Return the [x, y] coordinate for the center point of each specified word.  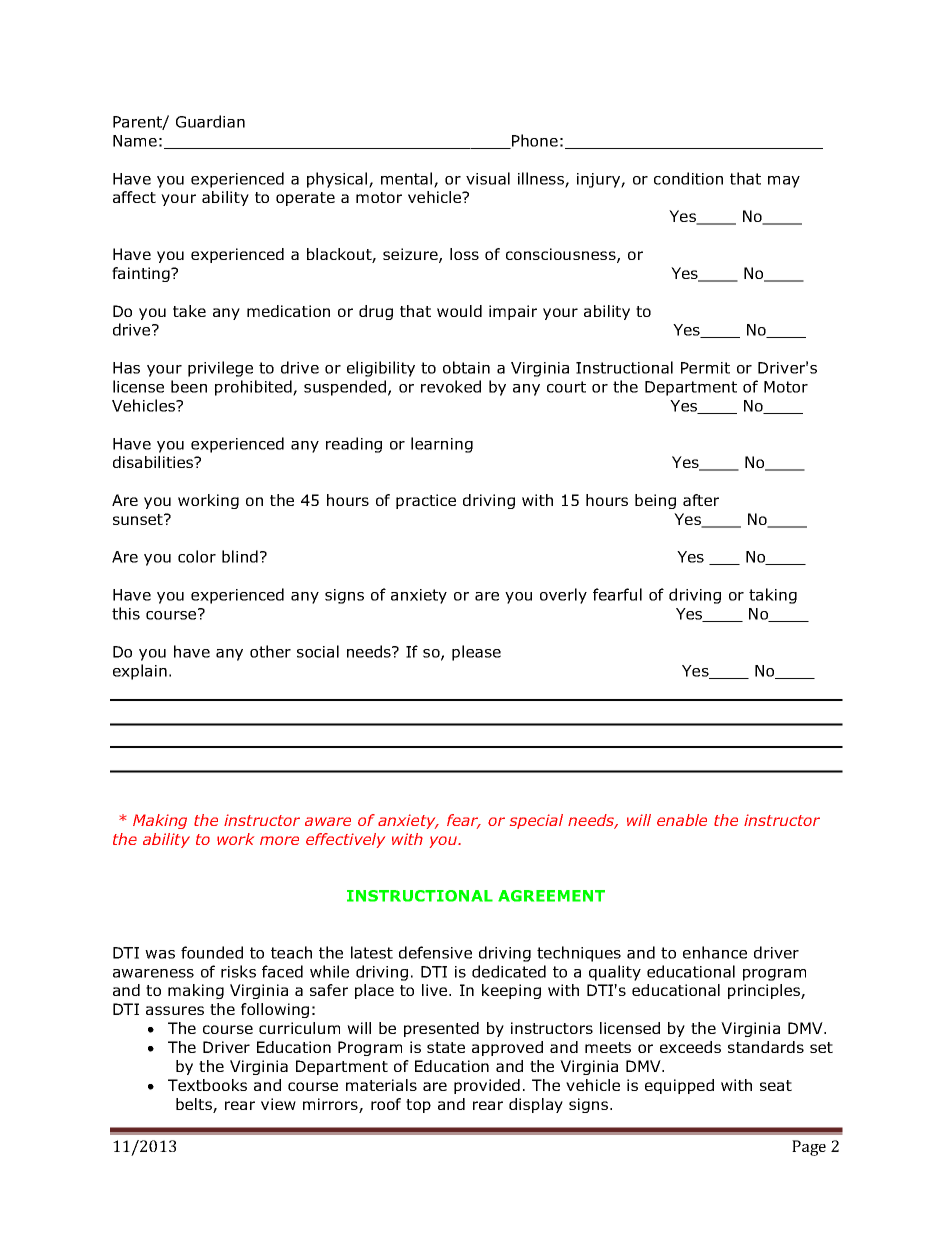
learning [442, 445]
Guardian [210, 121]
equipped [679, 1086]
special [536, 821]
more [279, 840]
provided [487, 1086]
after [701, 500]
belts [195, 1105]
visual [488, 178]
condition [688, 178]
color [197, 556]
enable [682, 820]
